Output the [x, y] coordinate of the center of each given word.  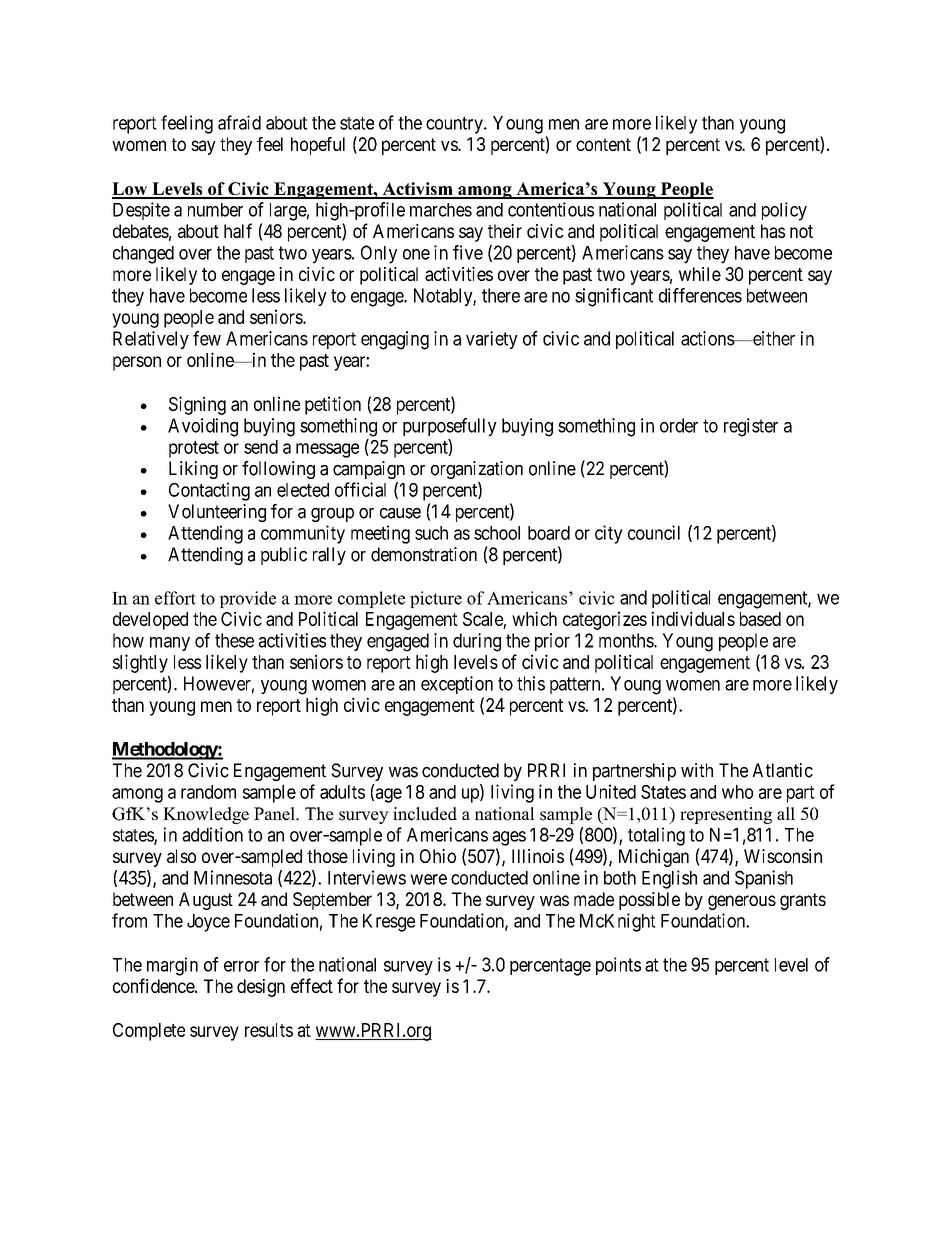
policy [784, 211]
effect [312, 985]
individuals [693, 618]
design [261, 988]
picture [436, 599]
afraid [239, 122]
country [455, 125]
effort [175, 598]
